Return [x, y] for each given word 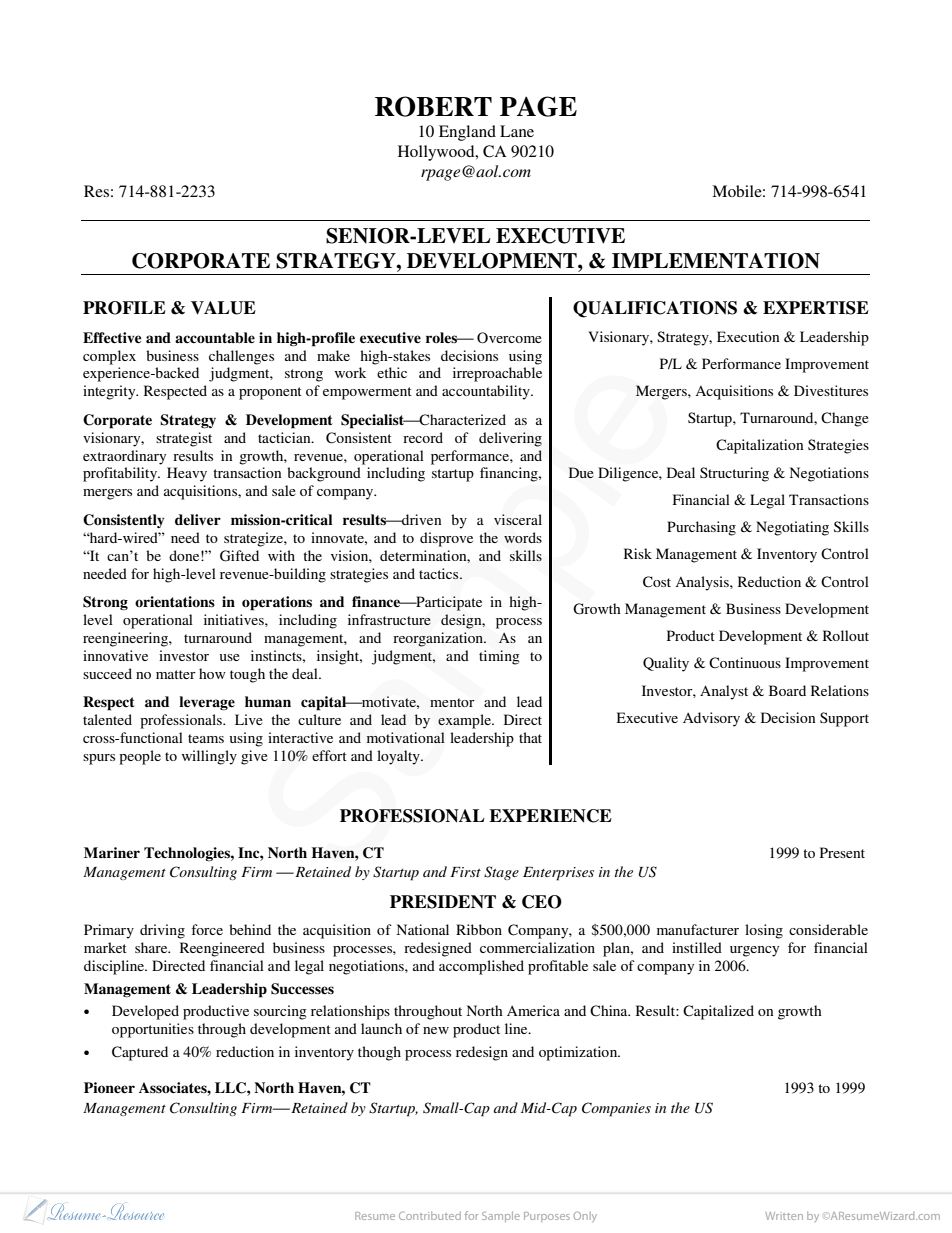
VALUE [223, 308]
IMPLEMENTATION [716, 261]
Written [784, 1216]
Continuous [745, 663]
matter [176, 674]
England [467, 133]
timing [499, 657]
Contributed [430, 1216]
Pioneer [109, 1087]
